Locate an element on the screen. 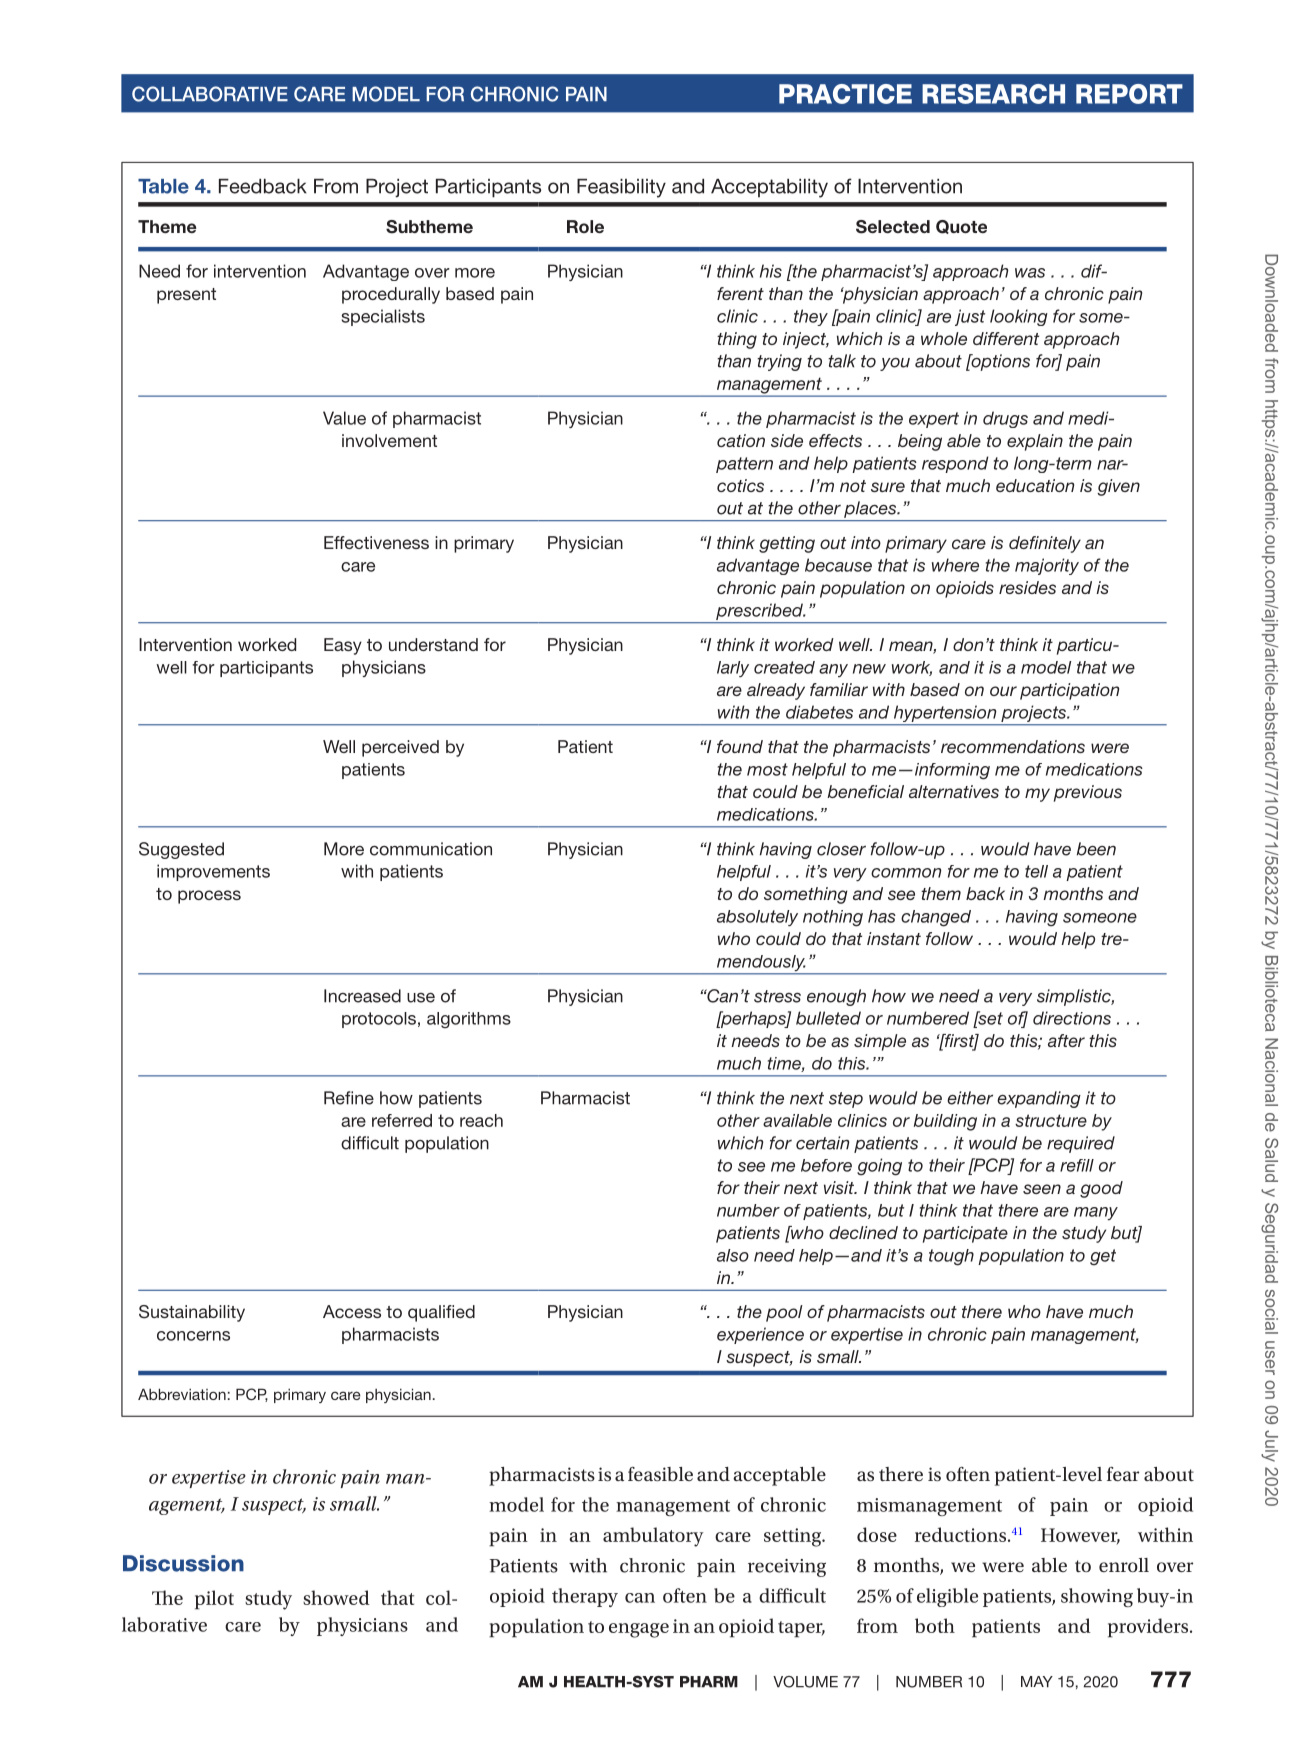 The width and height of the screenshot is (1315, 1760). MAY is located at coordinates (1037, 1682).
